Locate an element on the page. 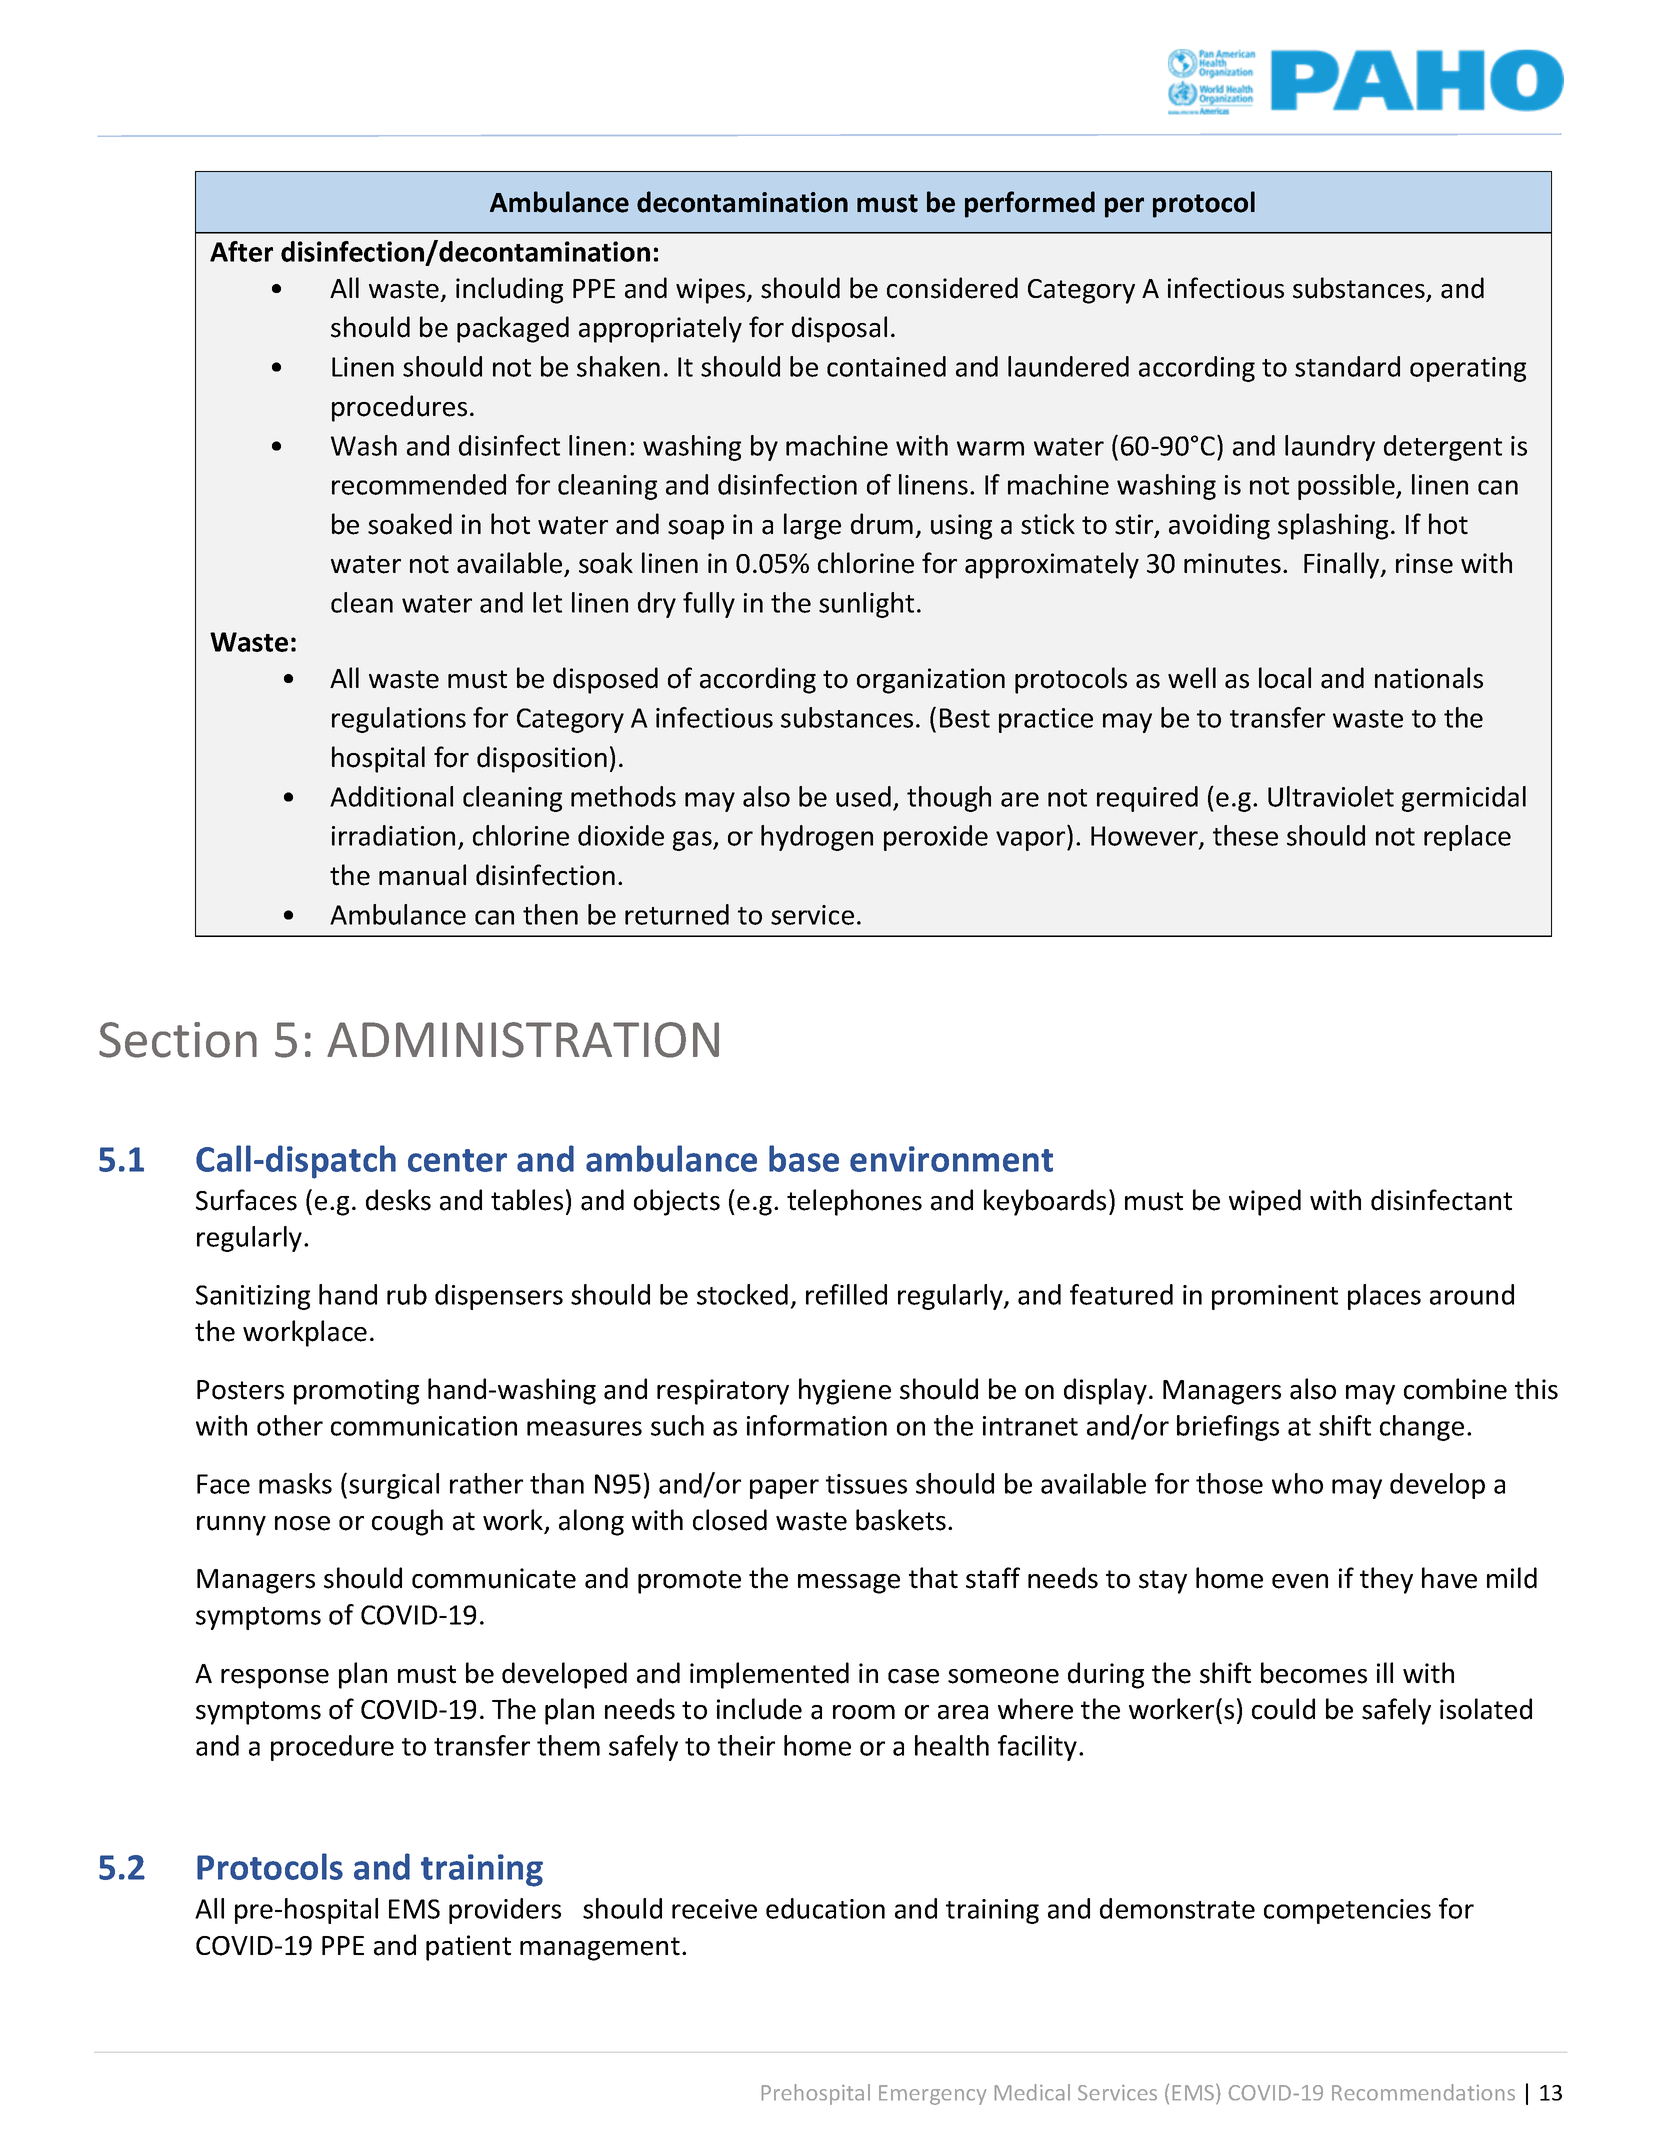 The width and height of the document is (1661, 2149). desks is located at coordinates (398, 1200).
